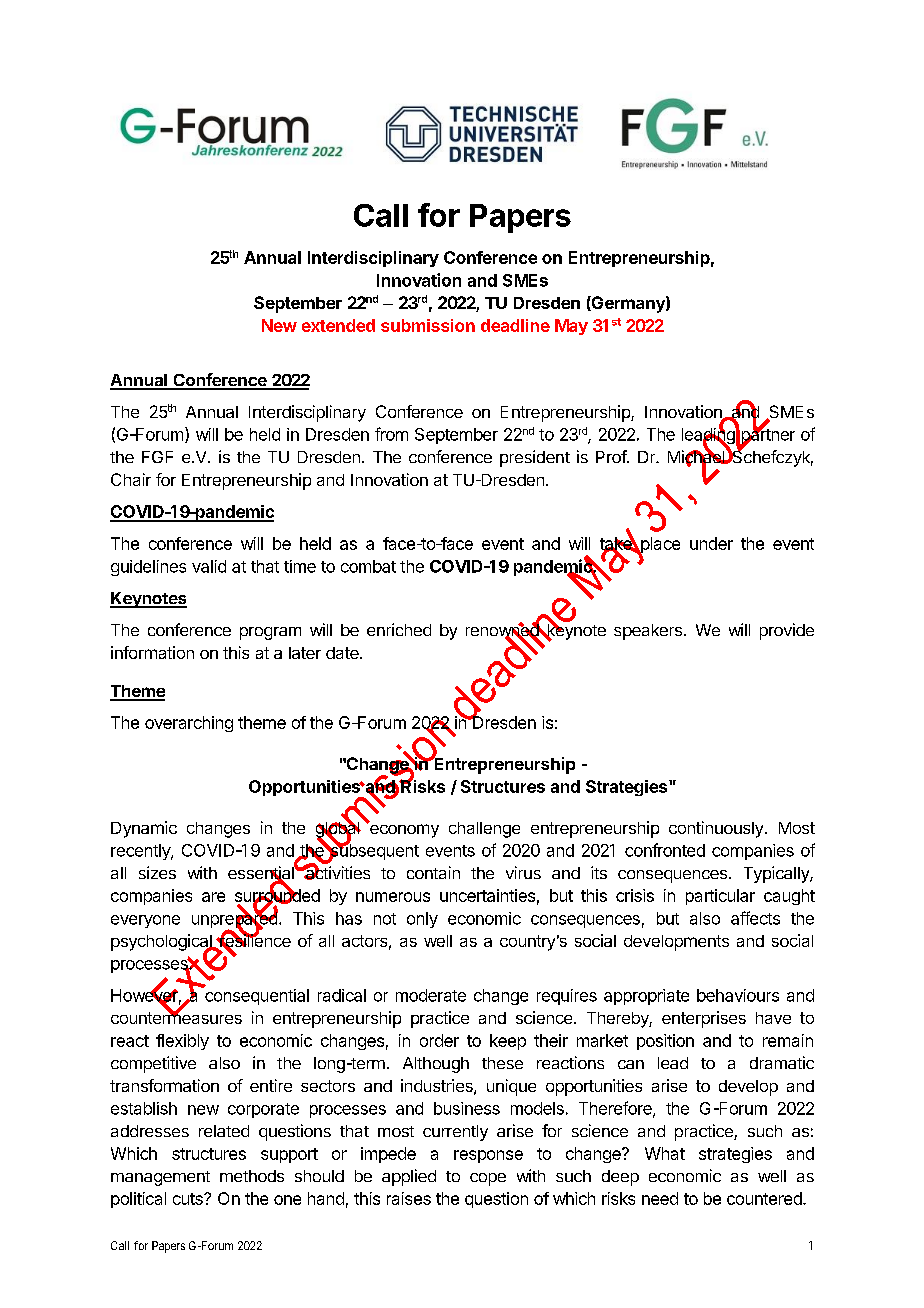 Image resolution: width=924 pixels, height=1308 pixels. Describe the element at coordinates (720, 897) in the page. I see `particular` at that location.
